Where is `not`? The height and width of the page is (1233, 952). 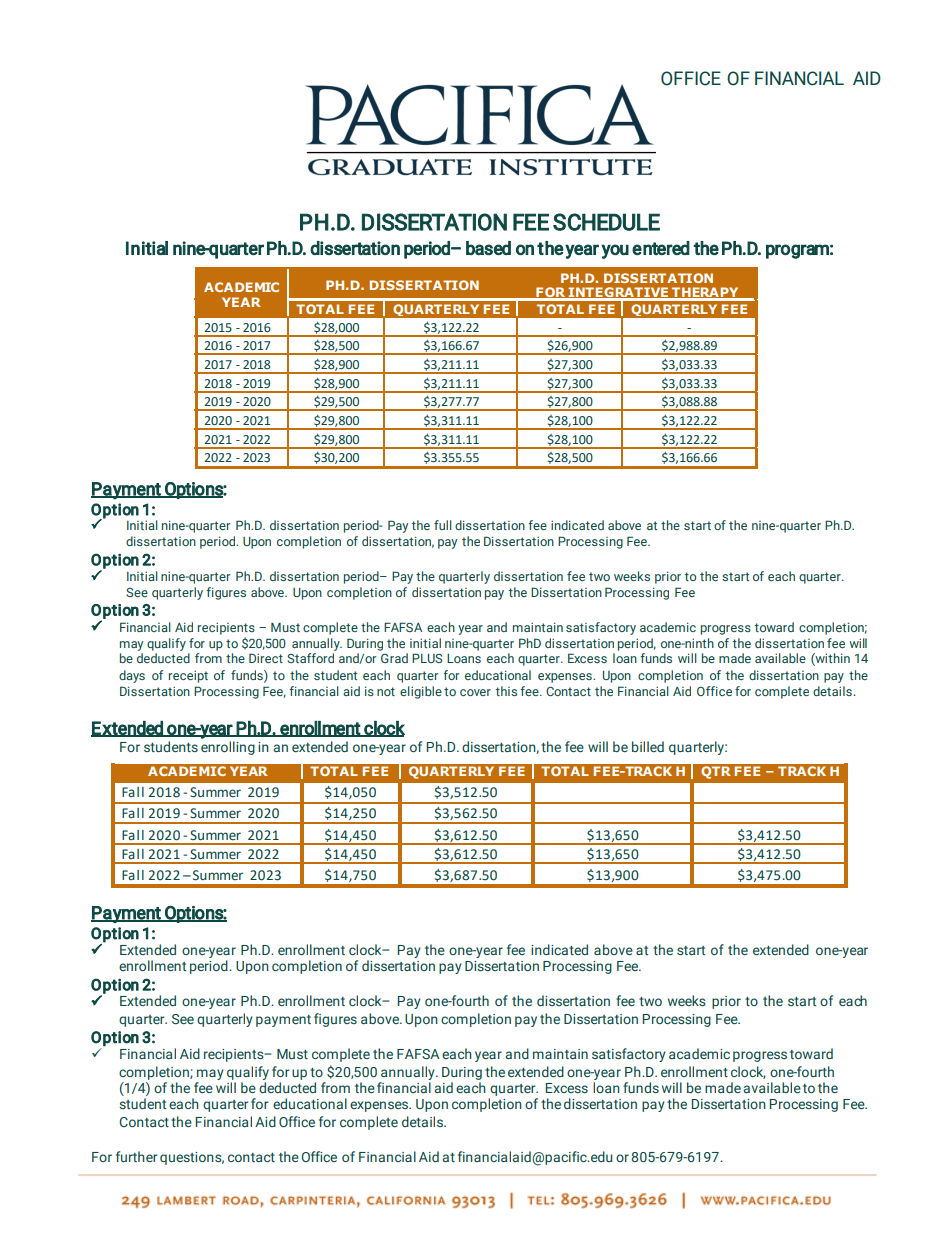 not is located at coordinates (386, 691).
